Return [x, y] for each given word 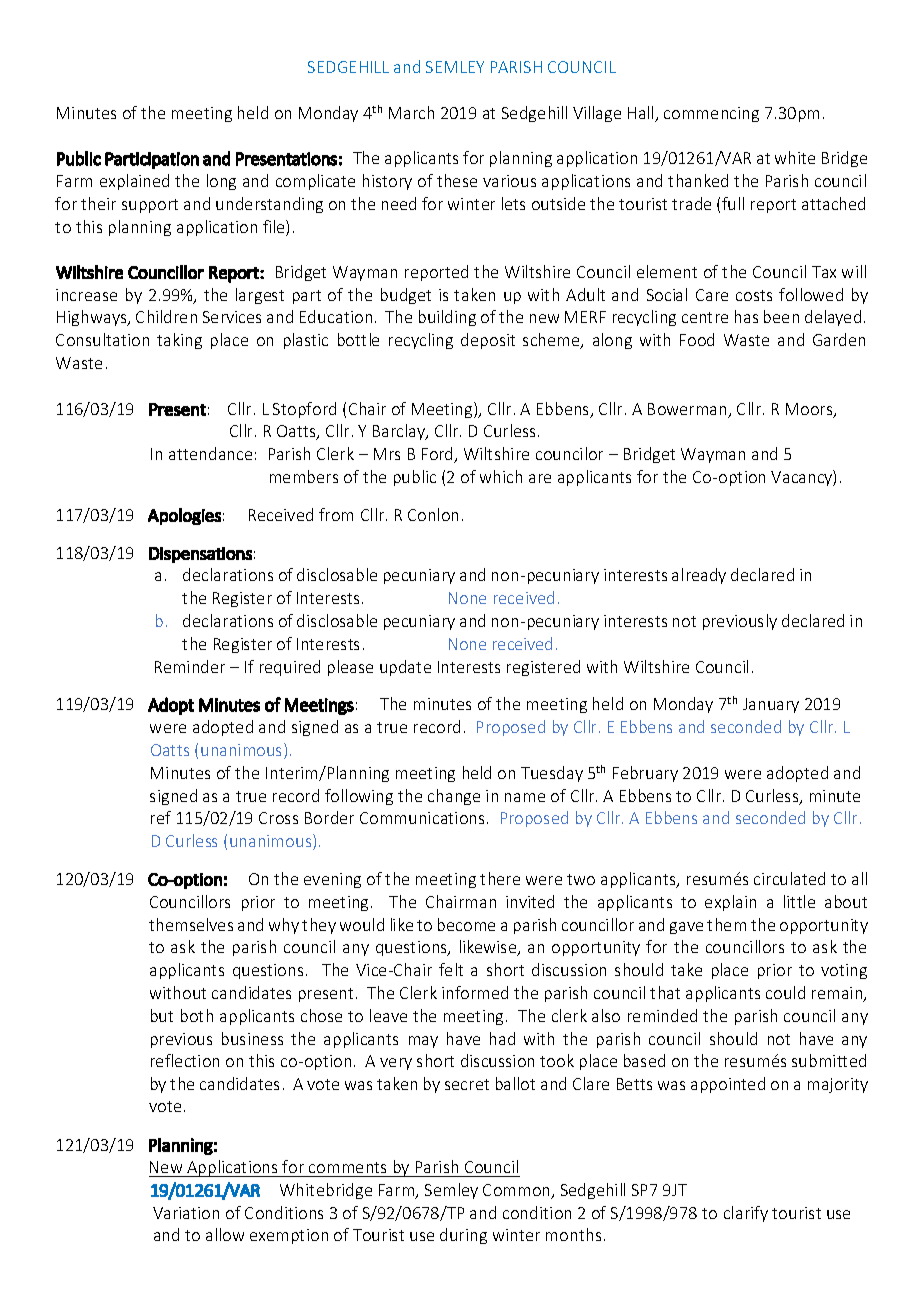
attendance [210, 453]
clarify [746, 1214]
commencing [711, 114]
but [162, 1015]
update [405, 668]
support [150, 206]
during [463, 1236]
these [457, 180]
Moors [810, 410]
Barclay [400, 432]
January [771, 705]
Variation [186, 1213]
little [799, 901]
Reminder [190, 666]
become [466, 924]
